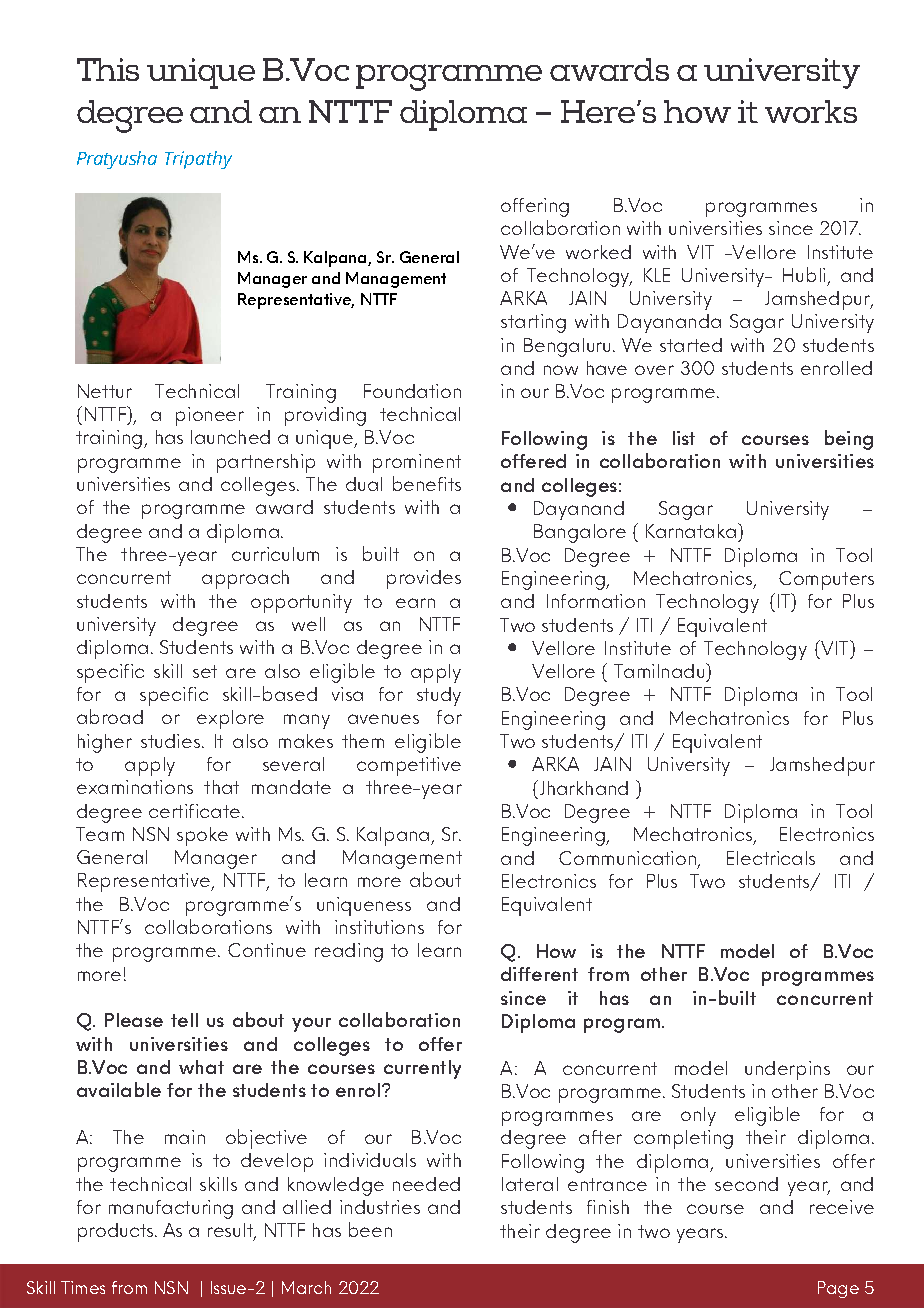 The image size is (924, 1308). I want to click on works, so click(811, 111).
